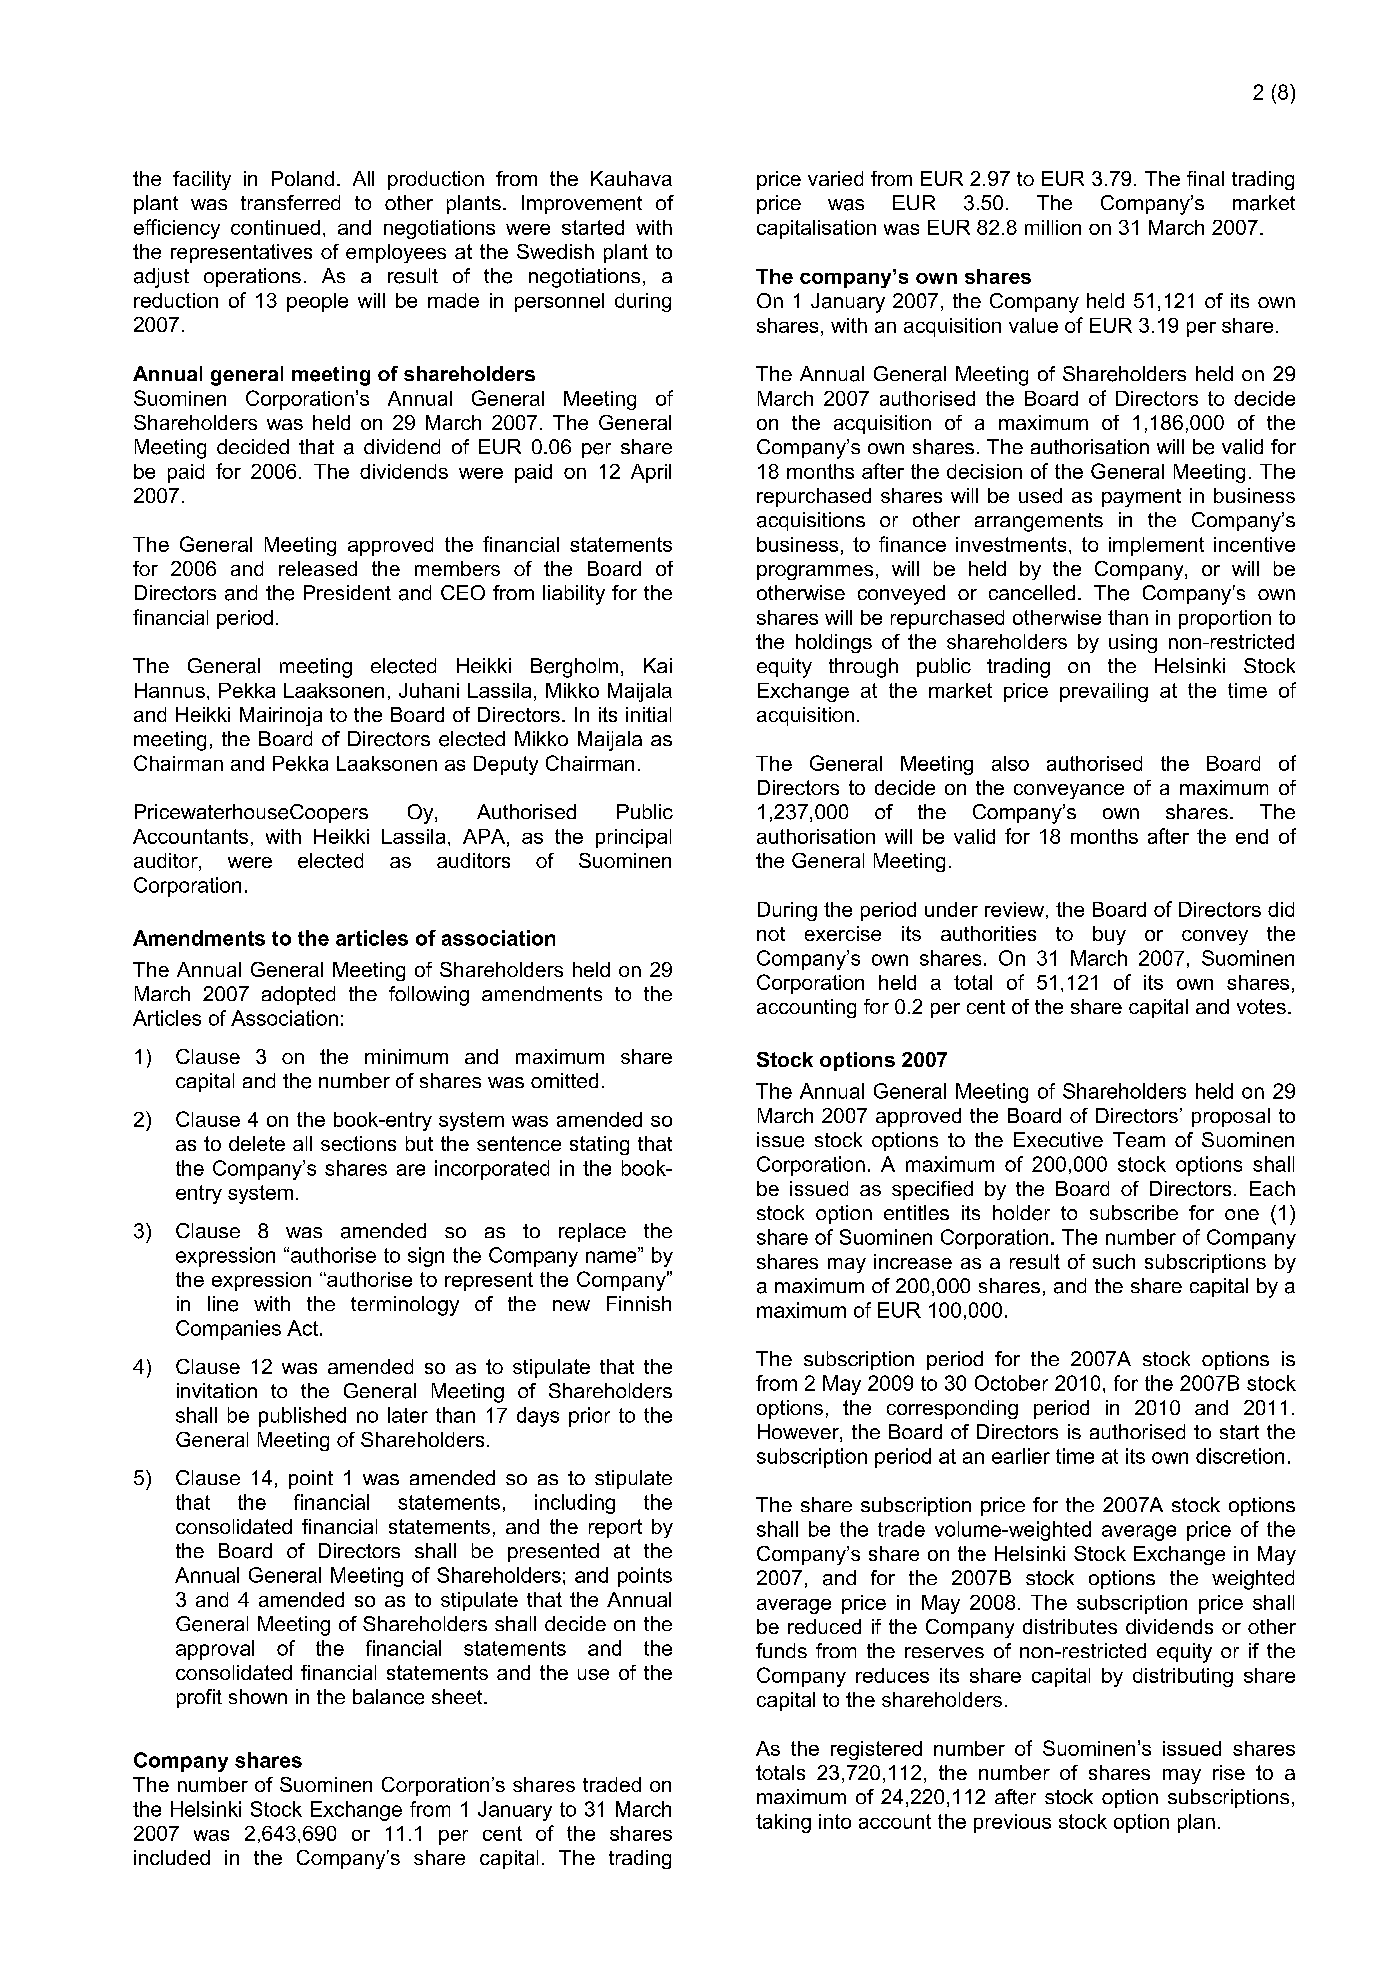 This page has height=1974, width=1395. Describe the element at coordinates (835, 178) in the page. I see `varied` at that location.
